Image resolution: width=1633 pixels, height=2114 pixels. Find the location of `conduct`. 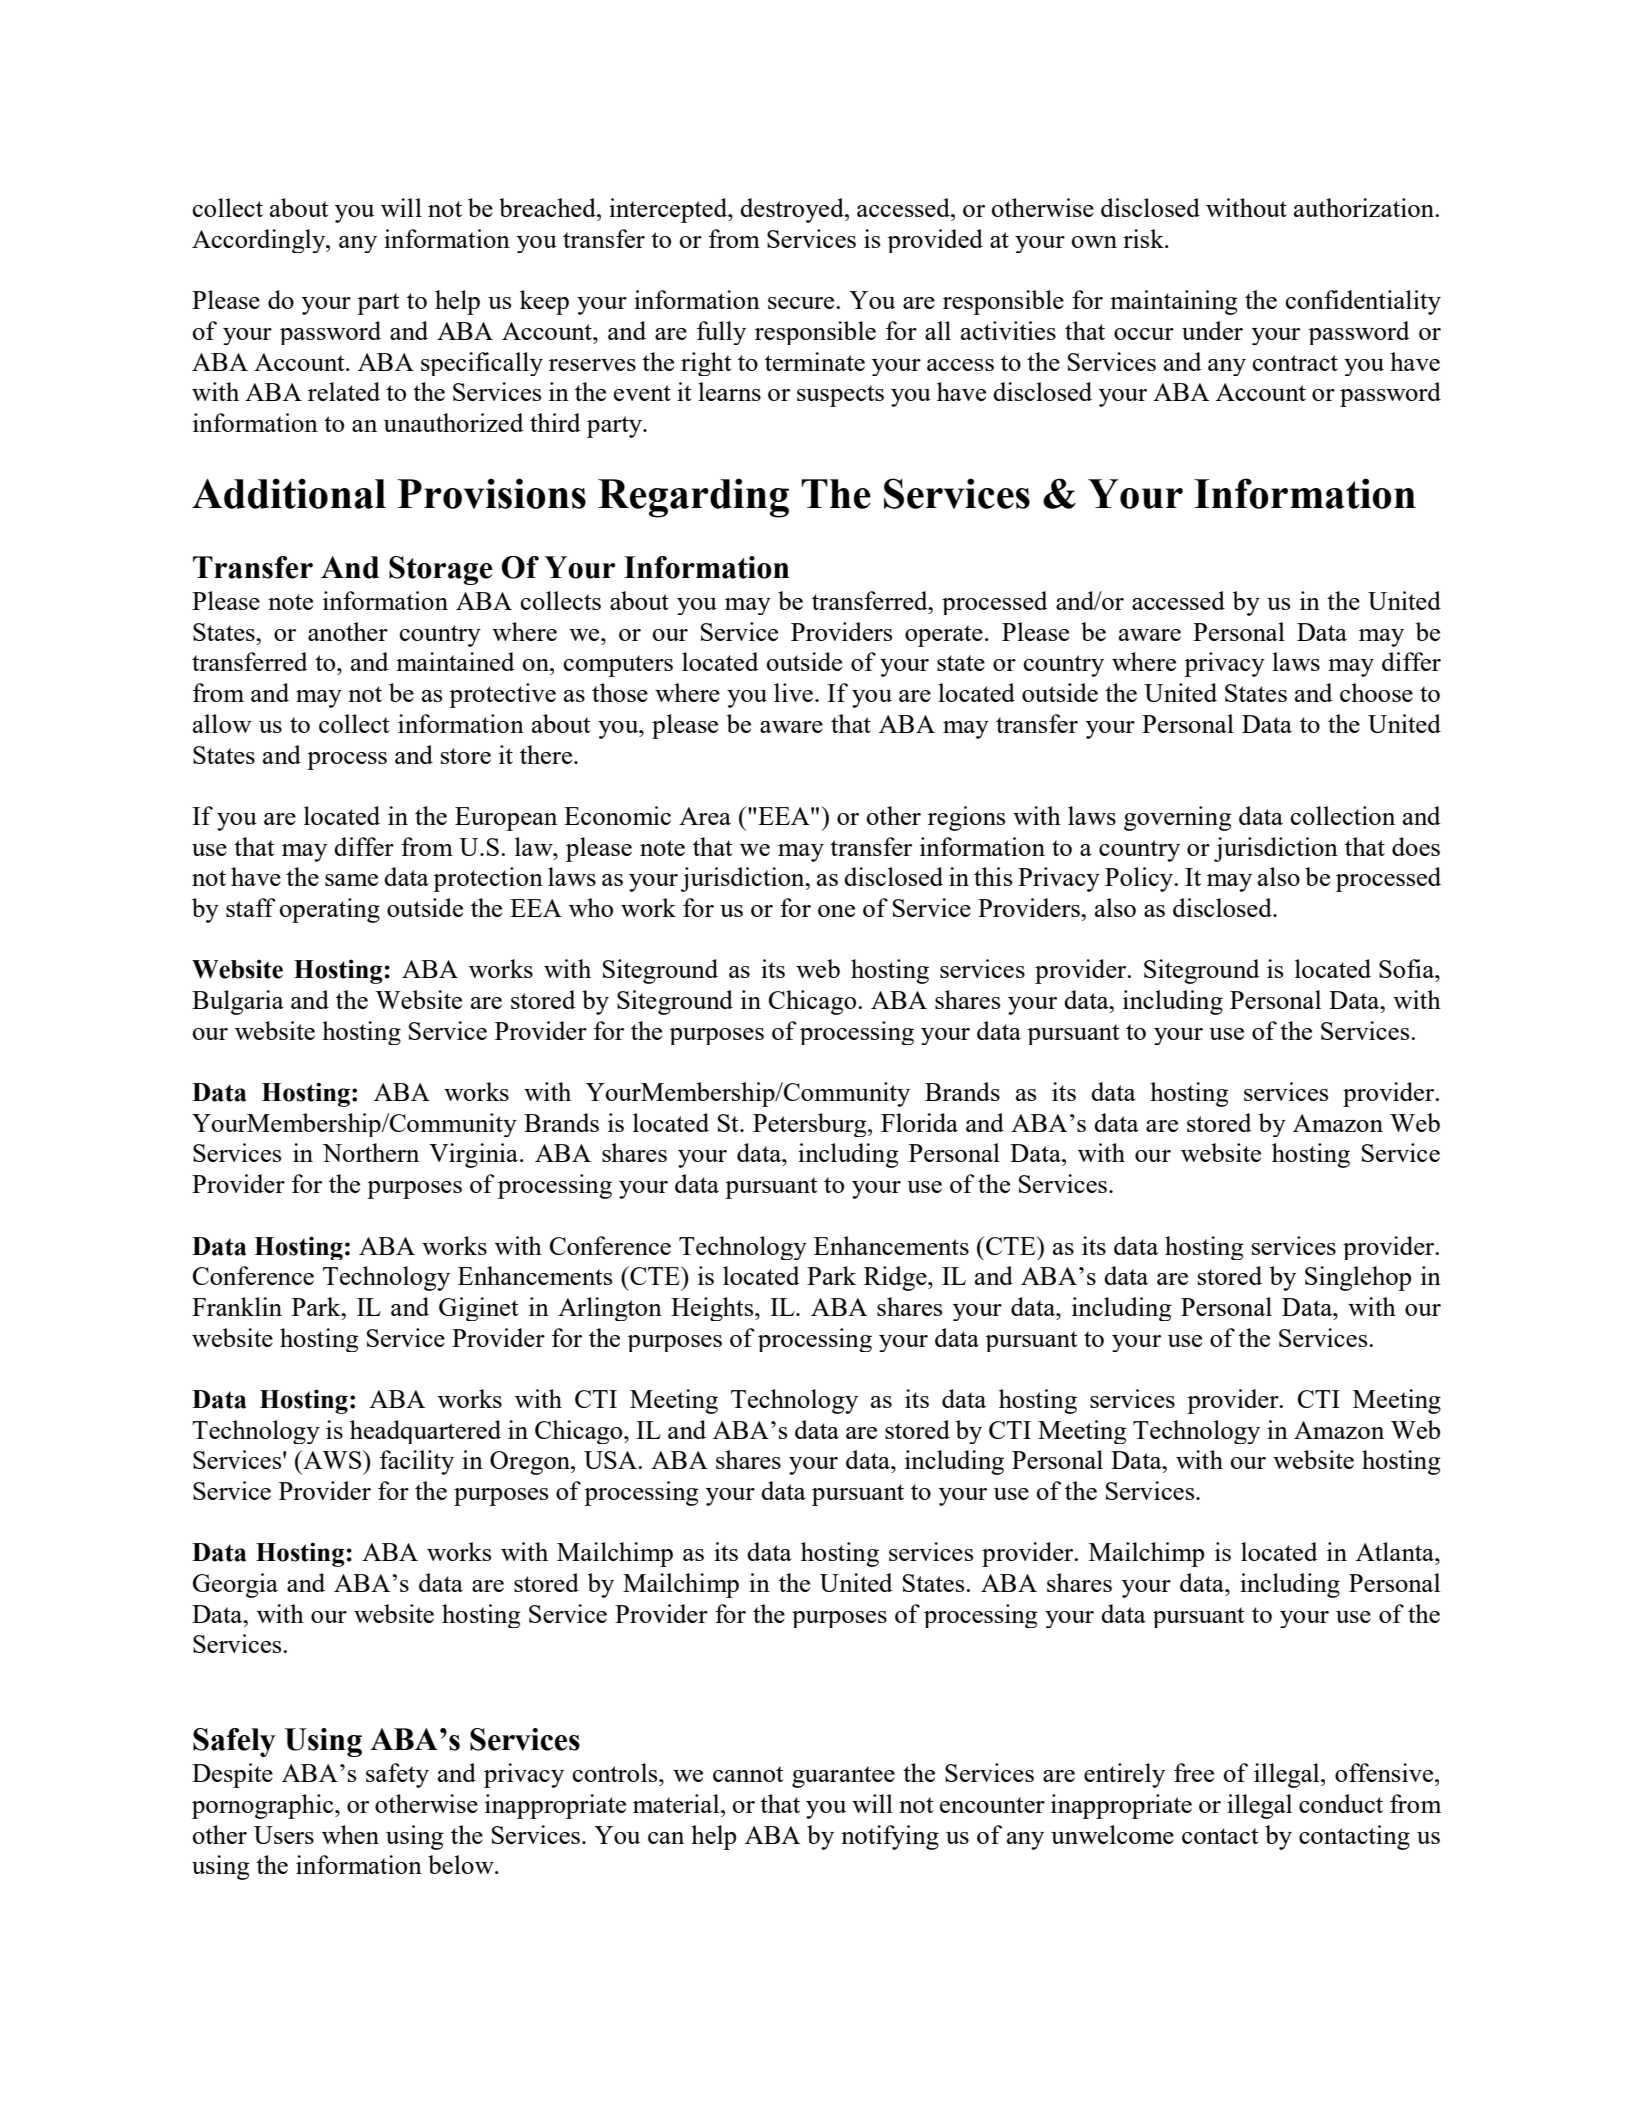

conduct is located at coordinates (1341, 1803).
